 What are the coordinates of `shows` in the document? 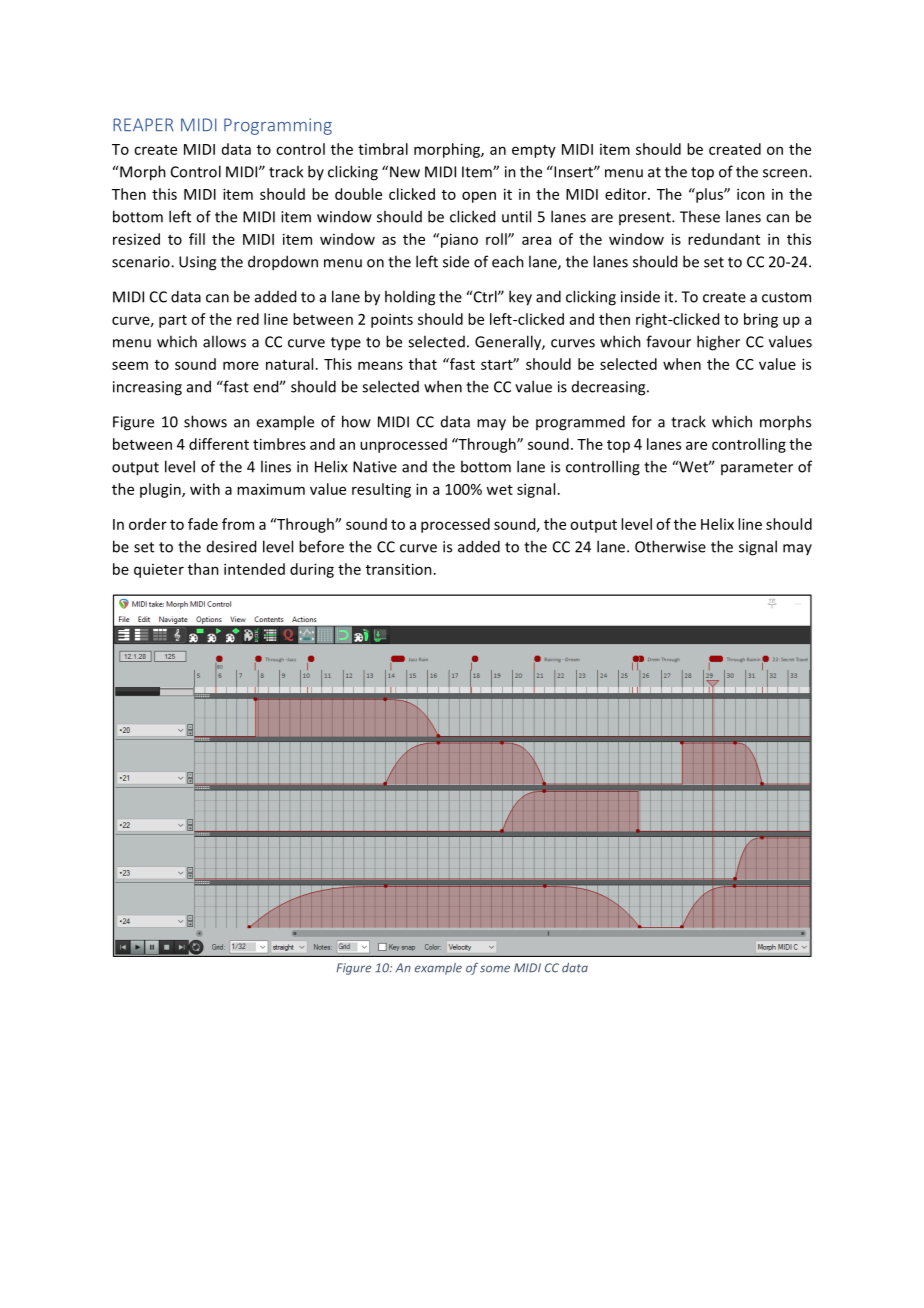 It's located at (205, 421).
